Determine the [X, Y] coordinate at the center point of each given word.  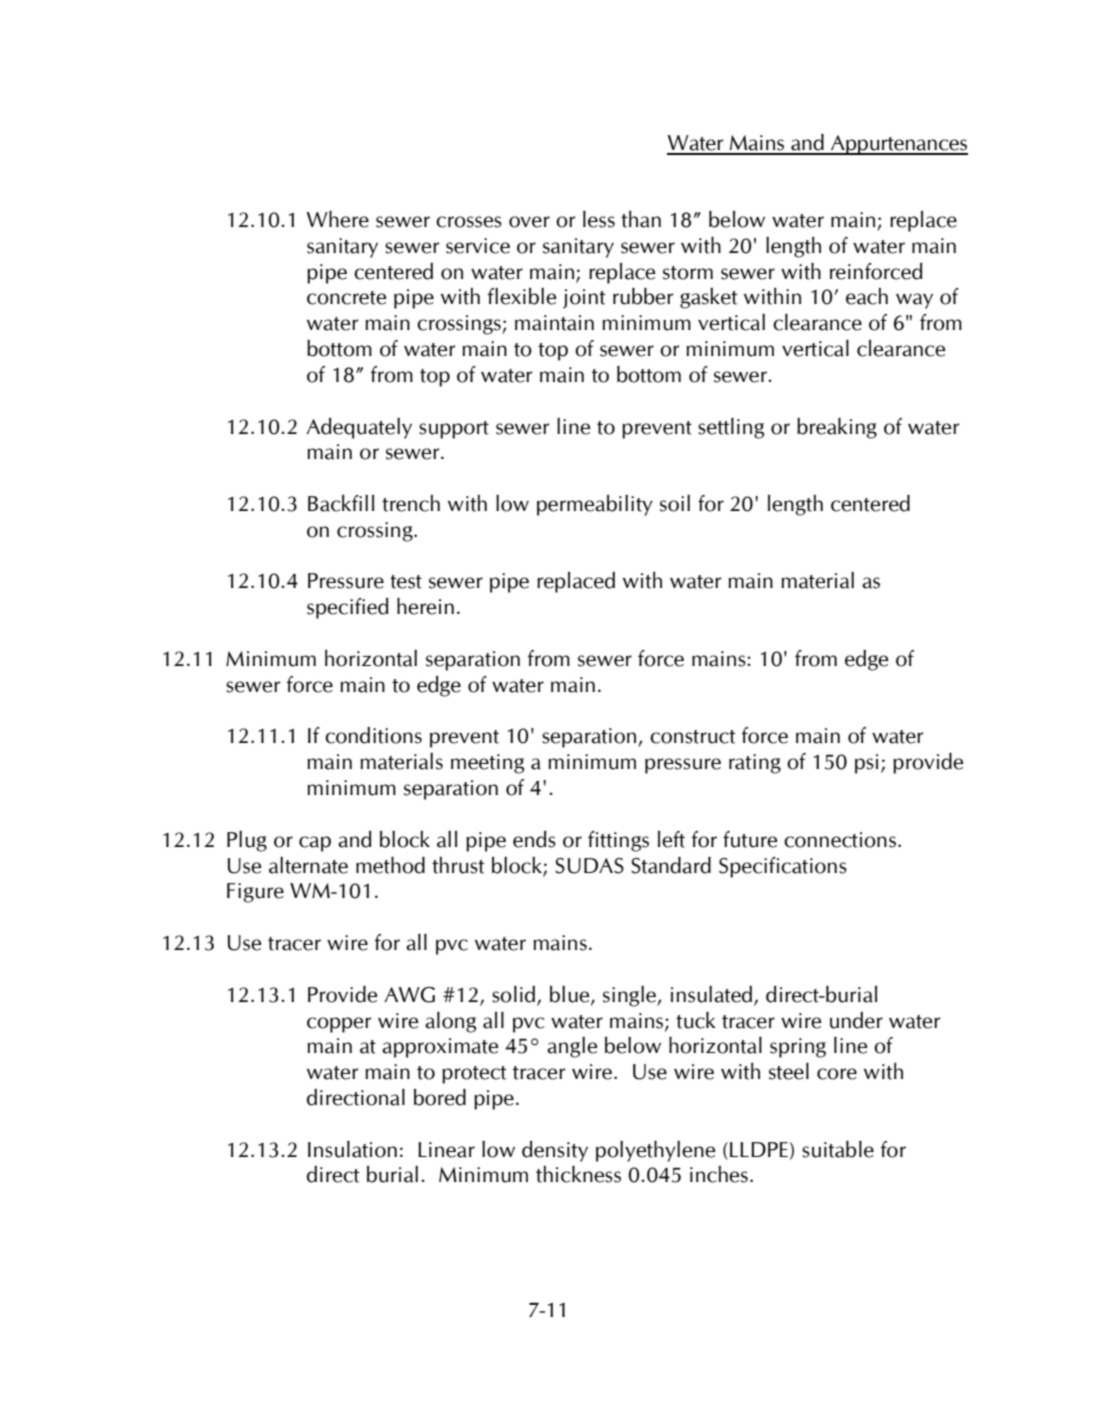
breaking [837, 428]
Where [337, 219]
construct [692, 737]
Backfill [341, 503]
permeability [595, 505]
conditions [373, 735]
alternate [308, 865]
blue [571, 995]
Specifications [783, 867]
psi [866, 764]
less [599, 219]
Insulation [352, 1149]
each [867, 296]
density [555, 1151]
